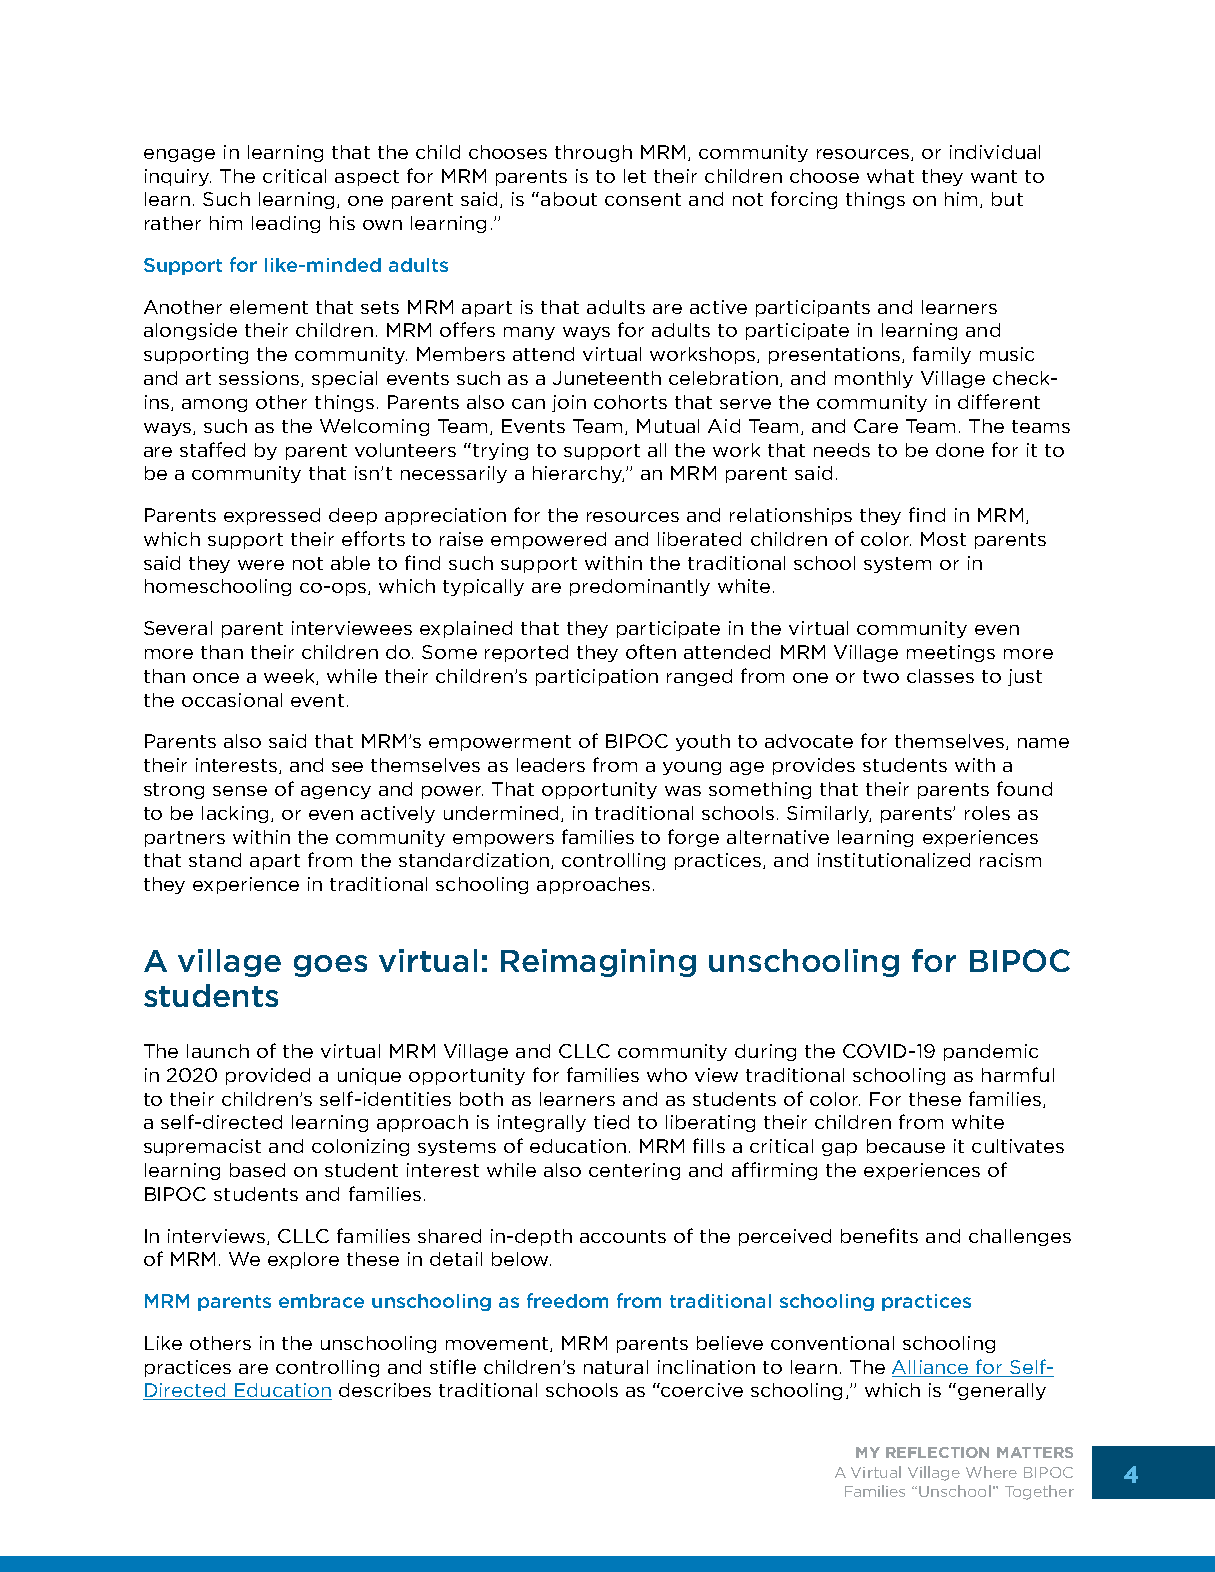  I want to click on provided, so click(268, 1076).
